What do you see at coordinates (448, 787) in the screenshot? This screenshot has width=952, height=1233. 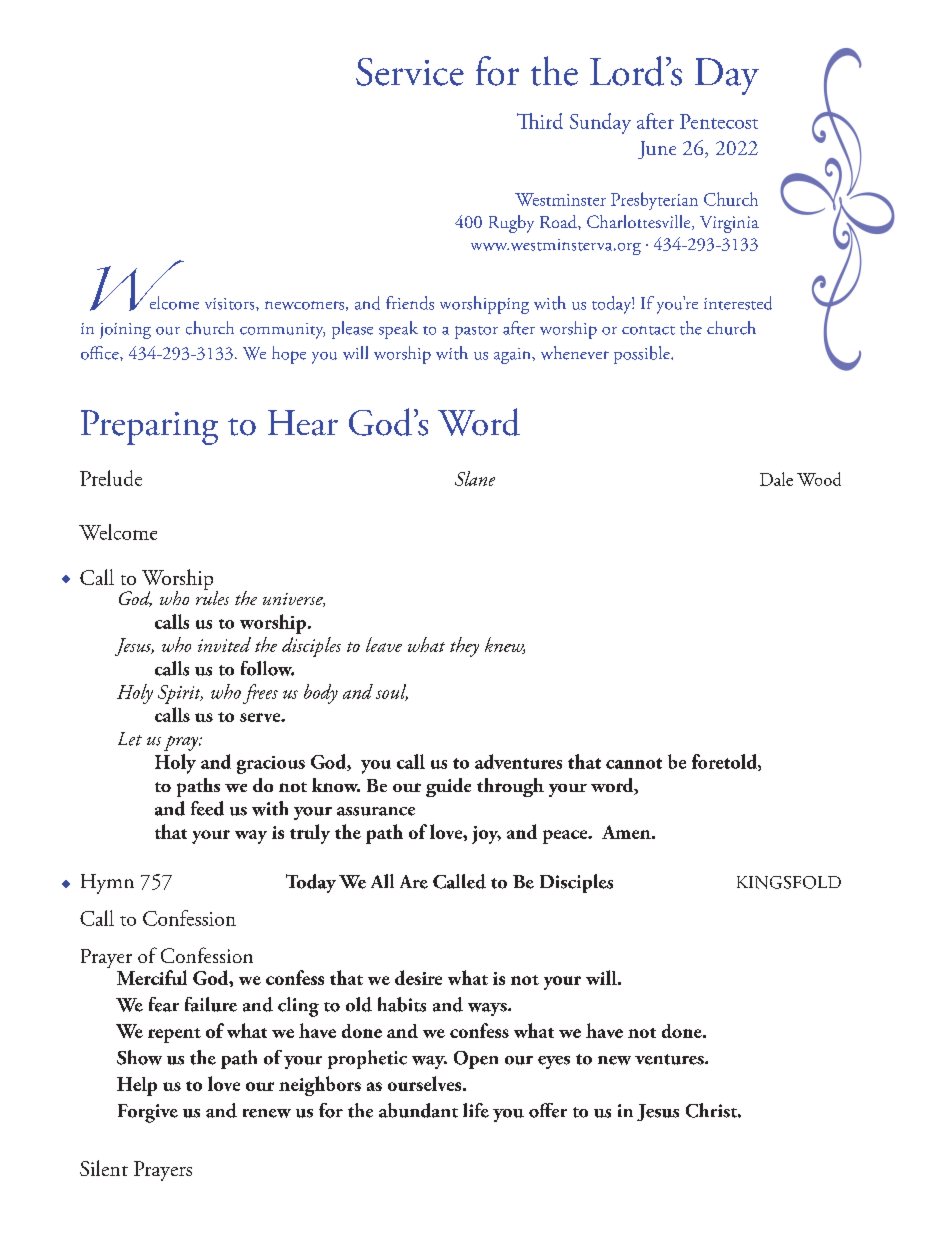 I see `guide` at bounding box center [448, 787].
